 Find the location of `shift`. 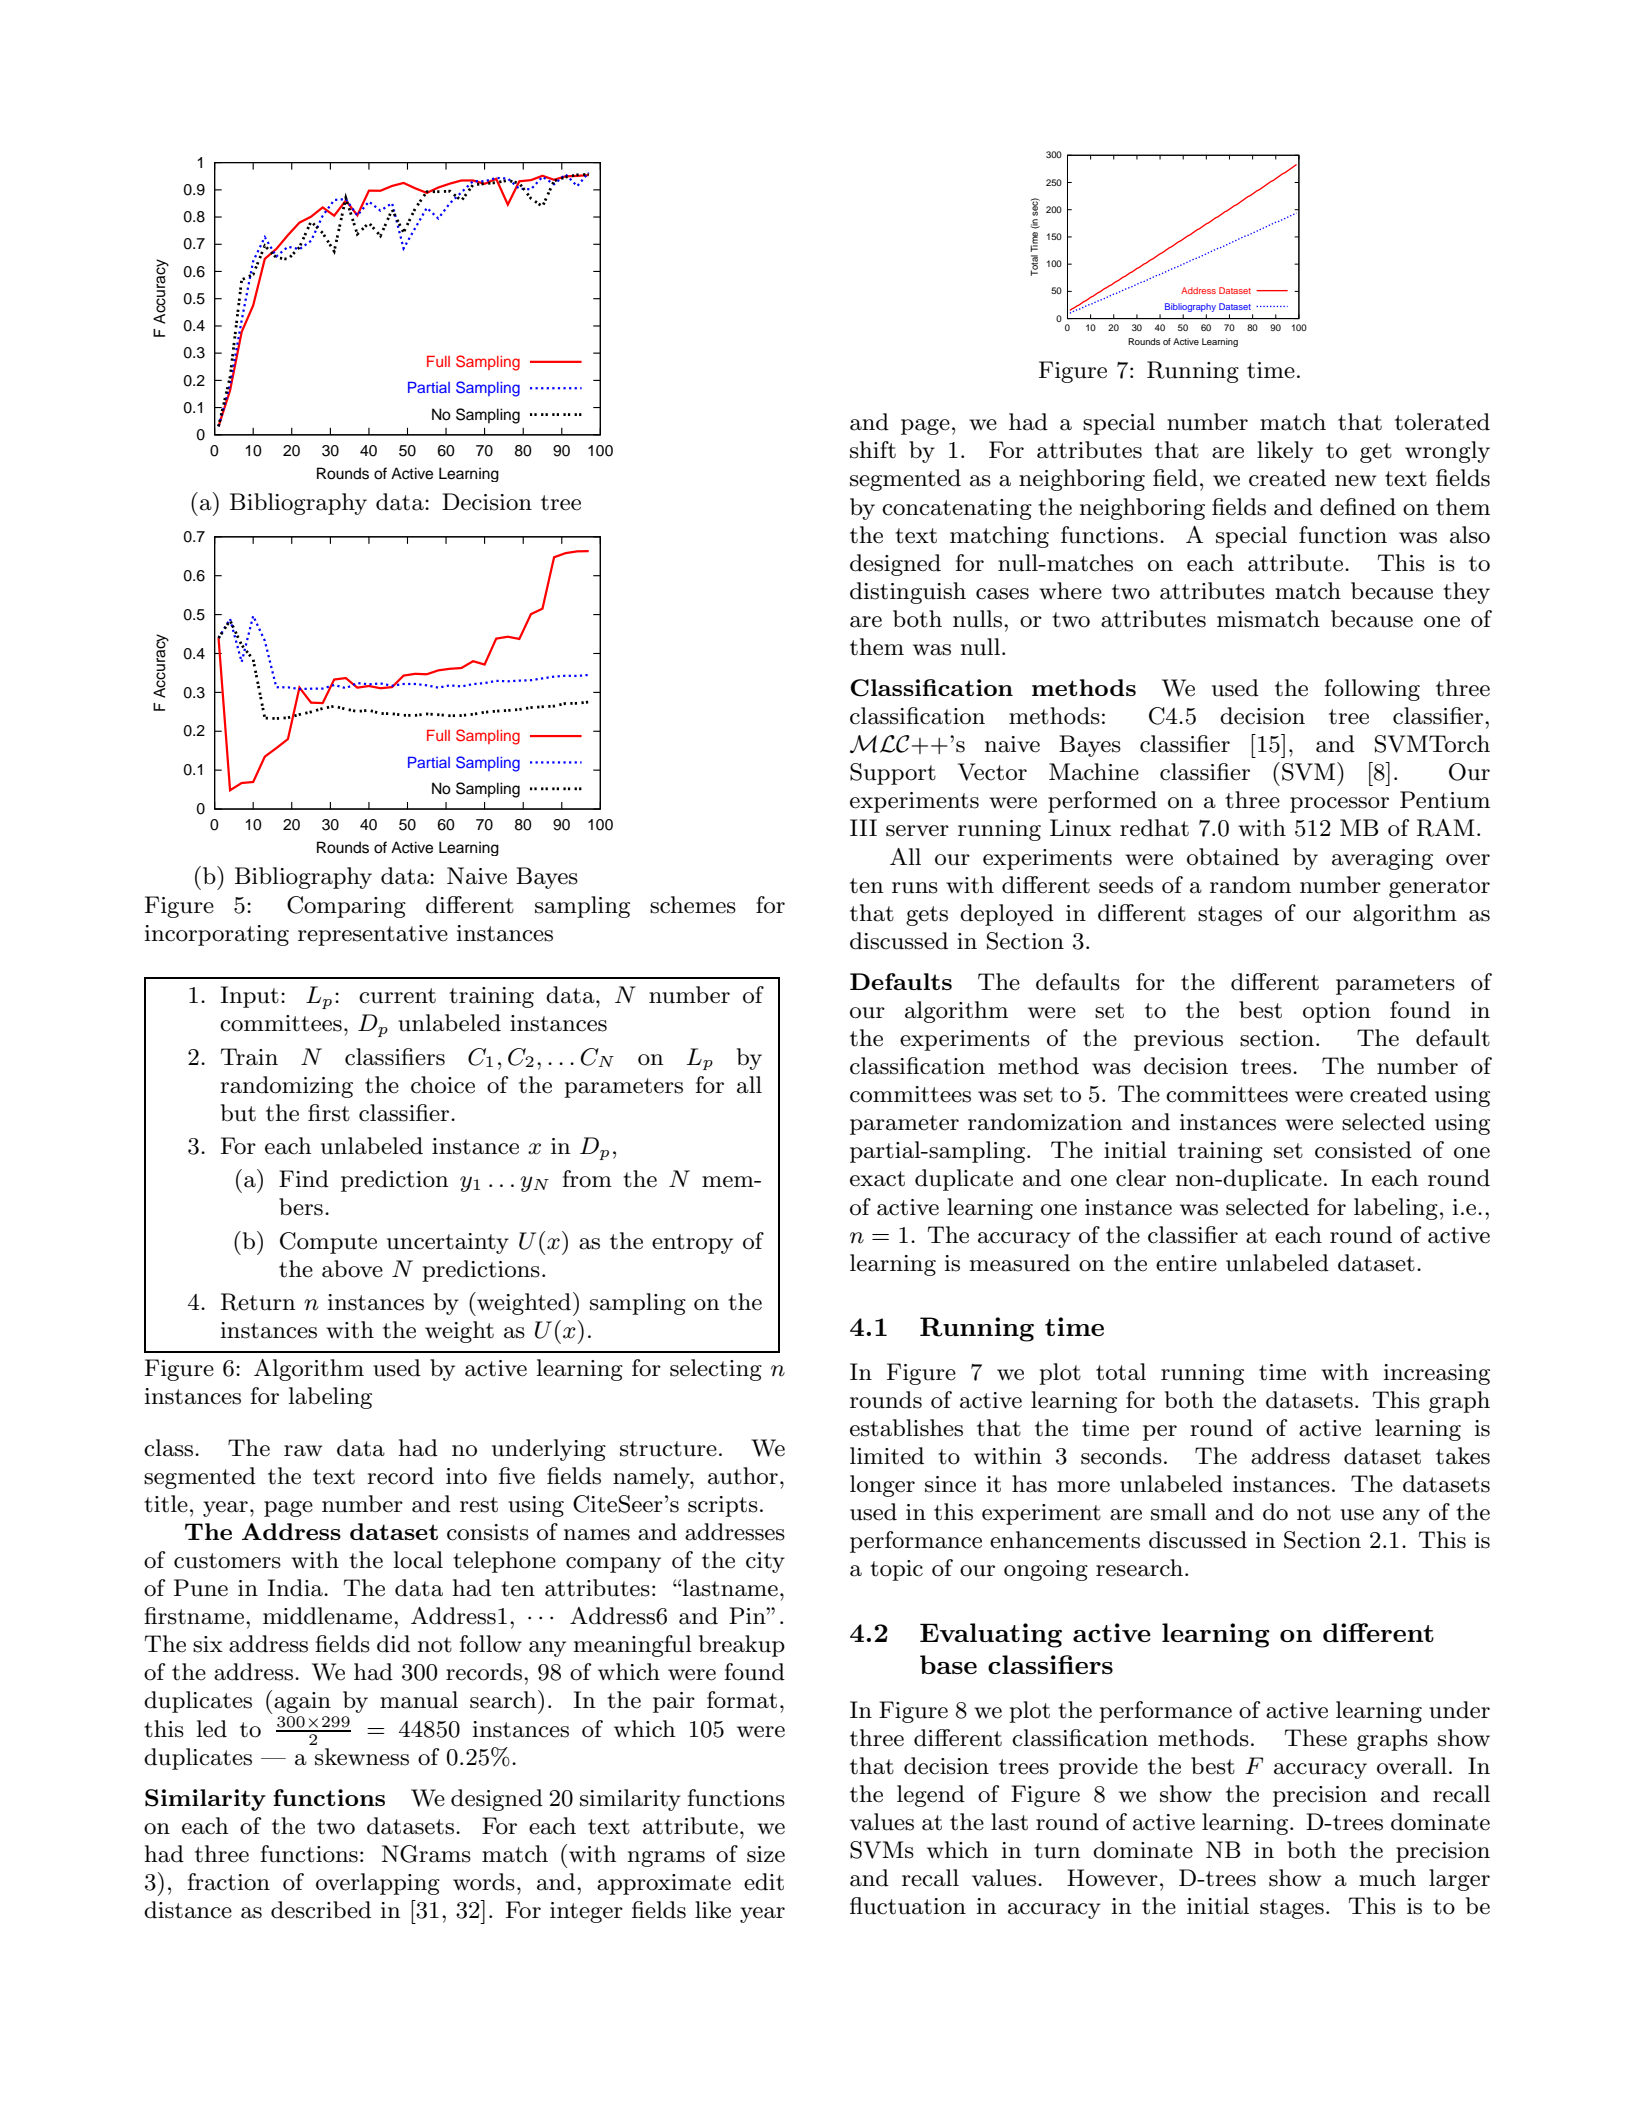

shift is located at coordinates (873, 450).
